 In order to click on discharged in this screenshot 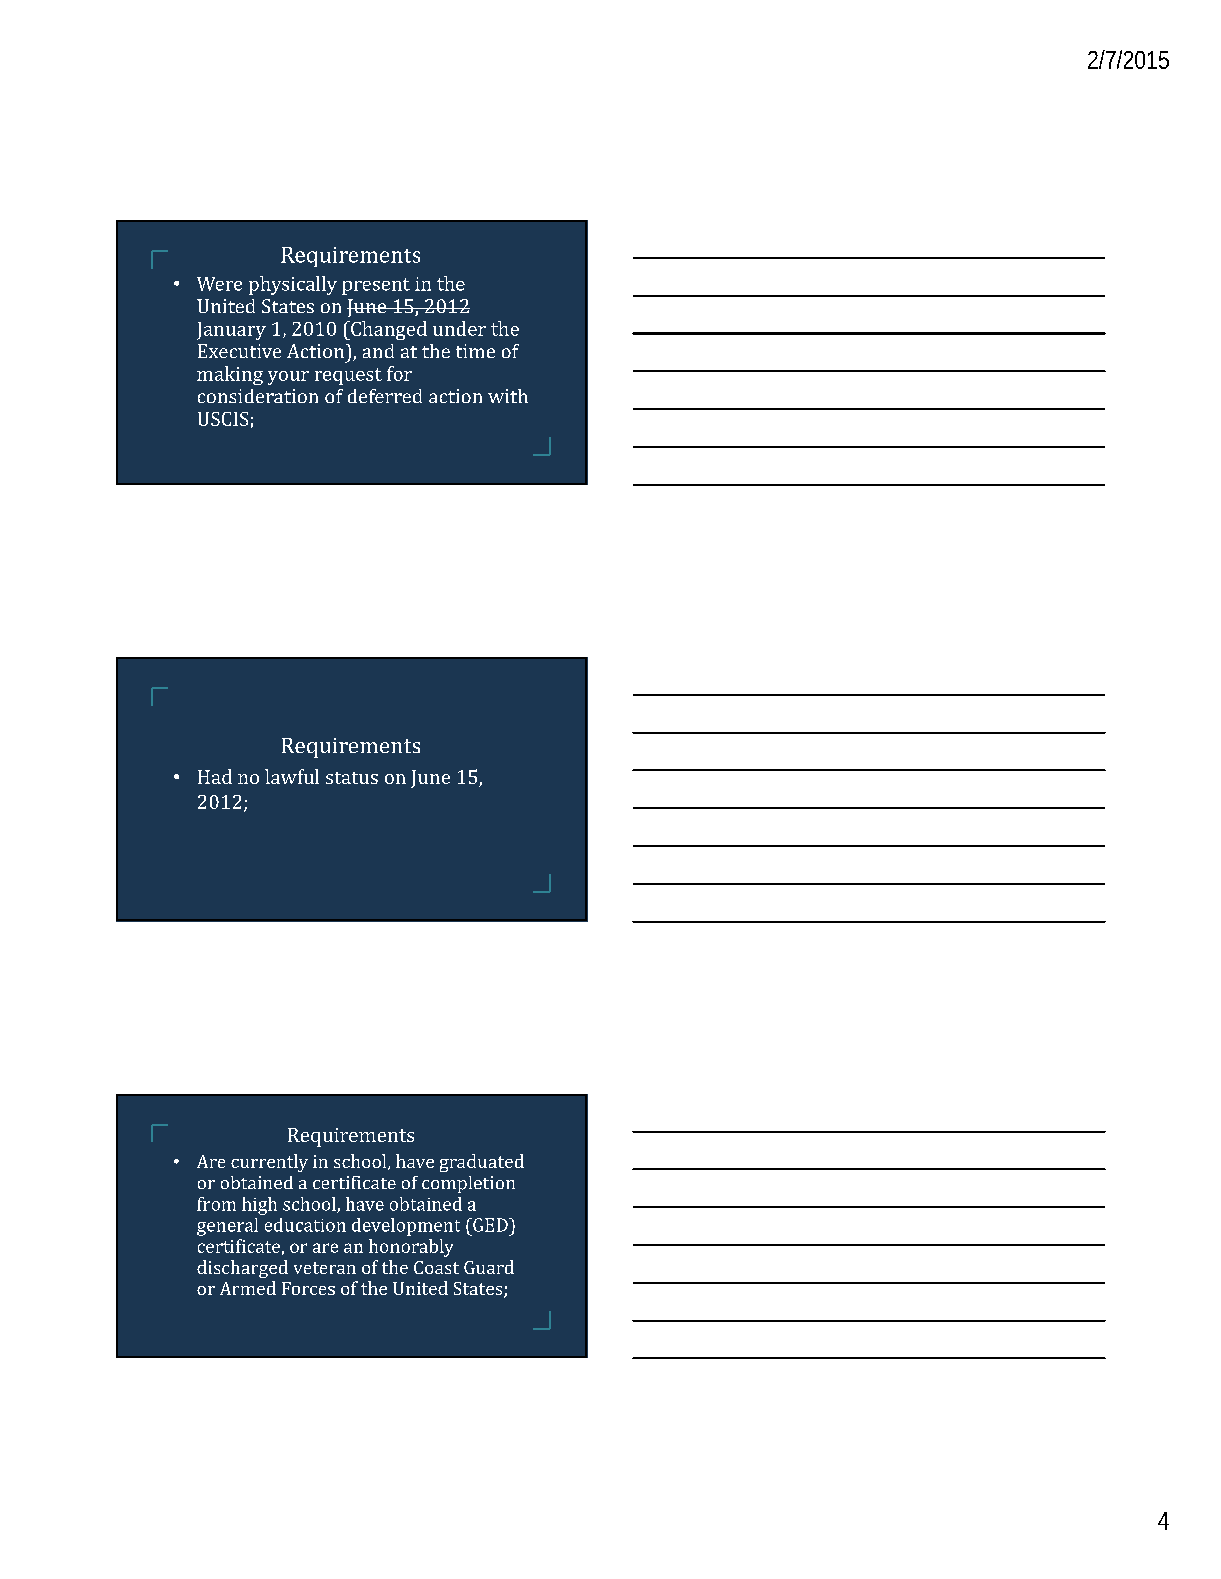, I will do `click(242, 1269)`.
